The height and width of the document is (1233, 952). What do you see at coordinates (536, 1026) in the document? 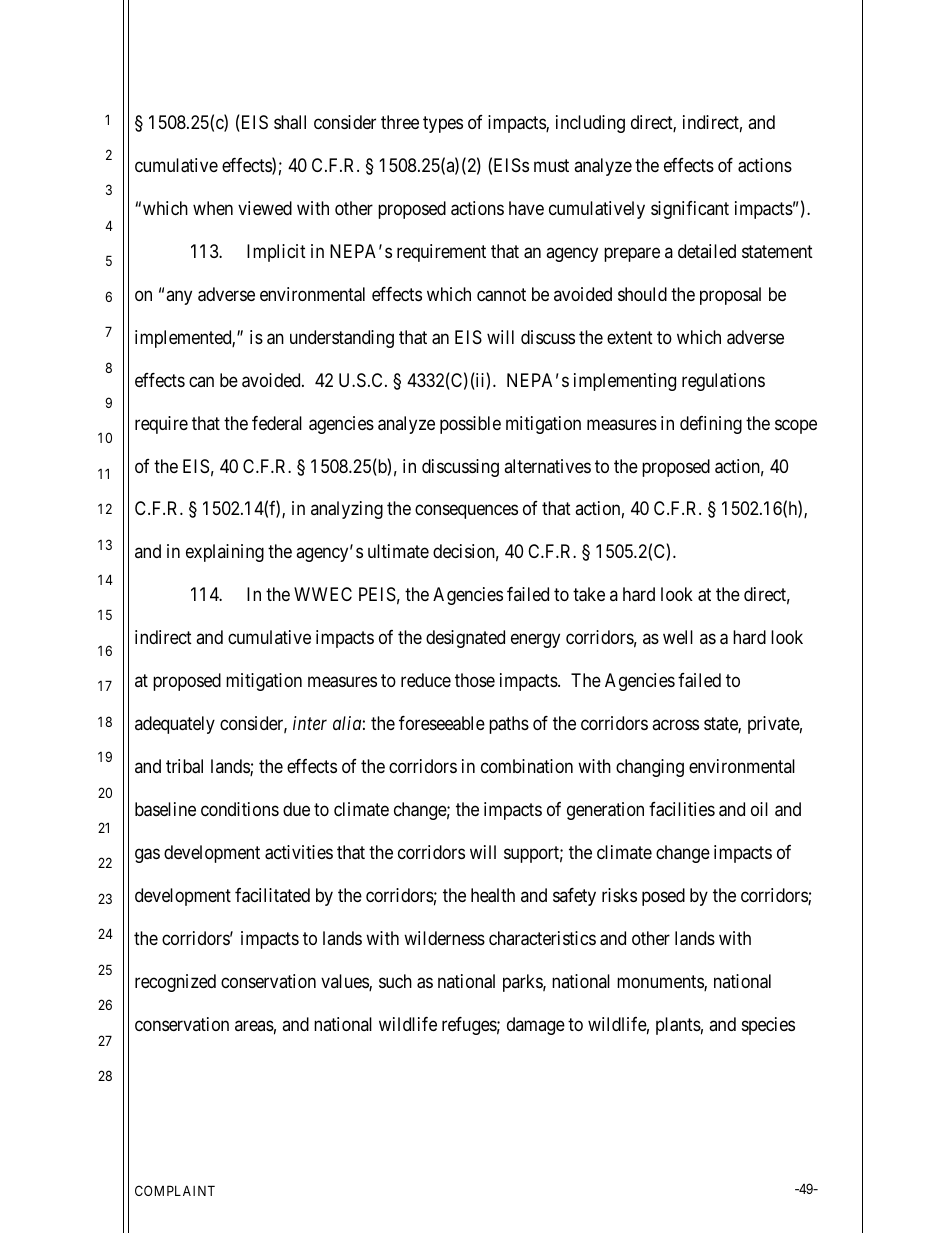
I see `damage` at bounding box center [536, 1026].
